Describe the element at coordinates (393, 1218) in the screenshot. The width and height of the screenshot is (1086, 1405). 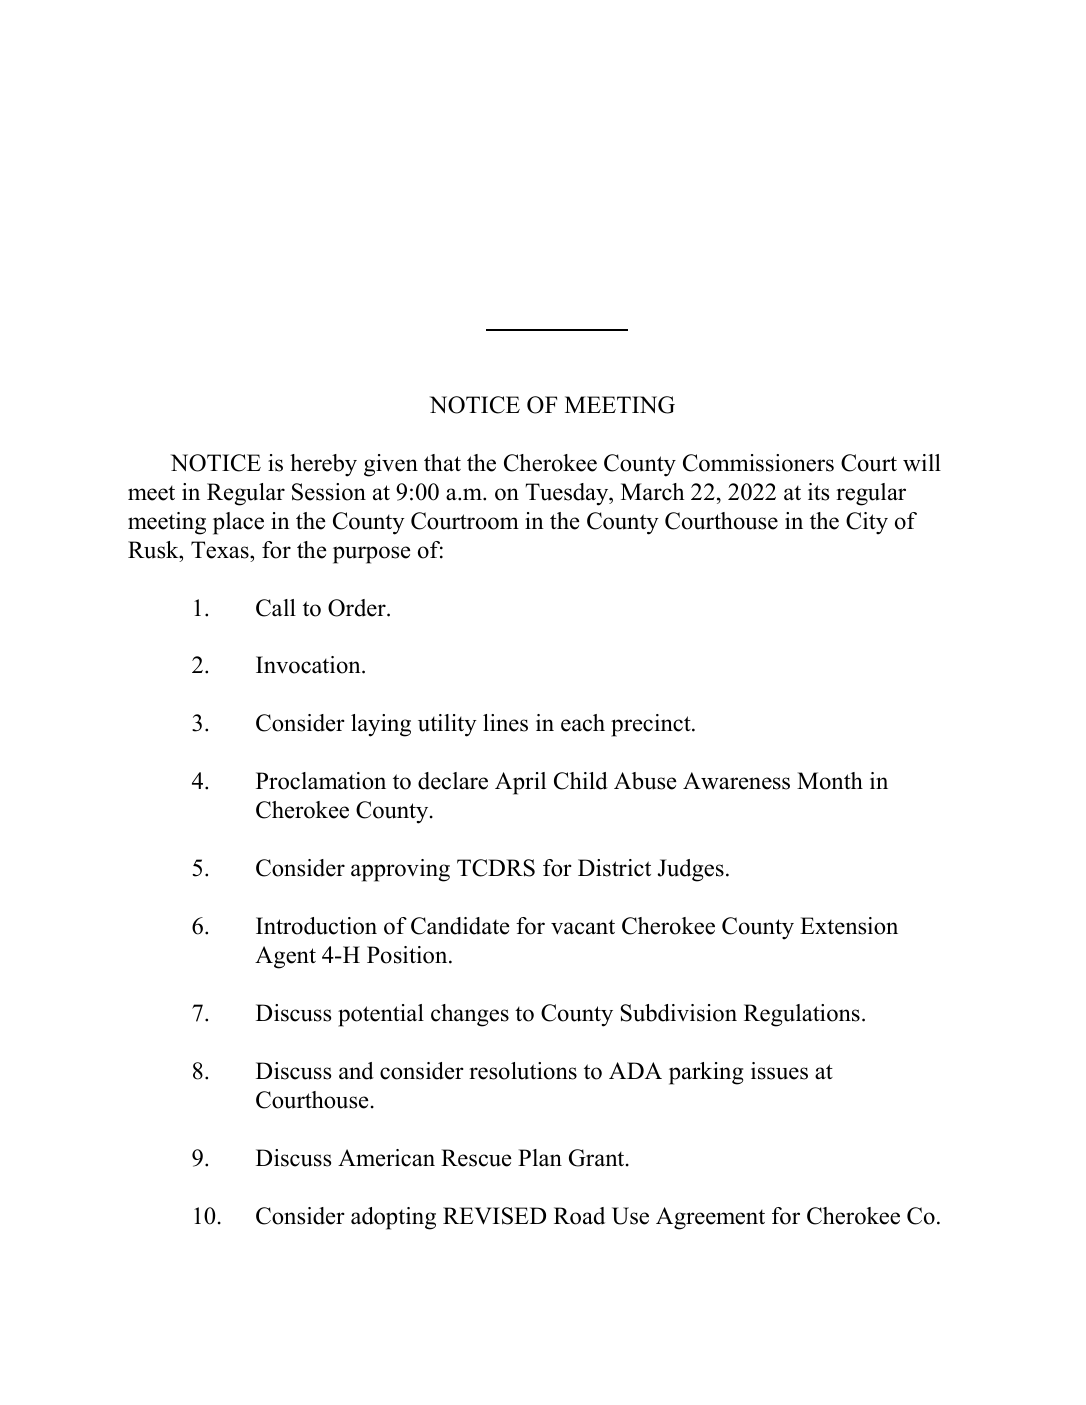
I see `adopting` at that location.
